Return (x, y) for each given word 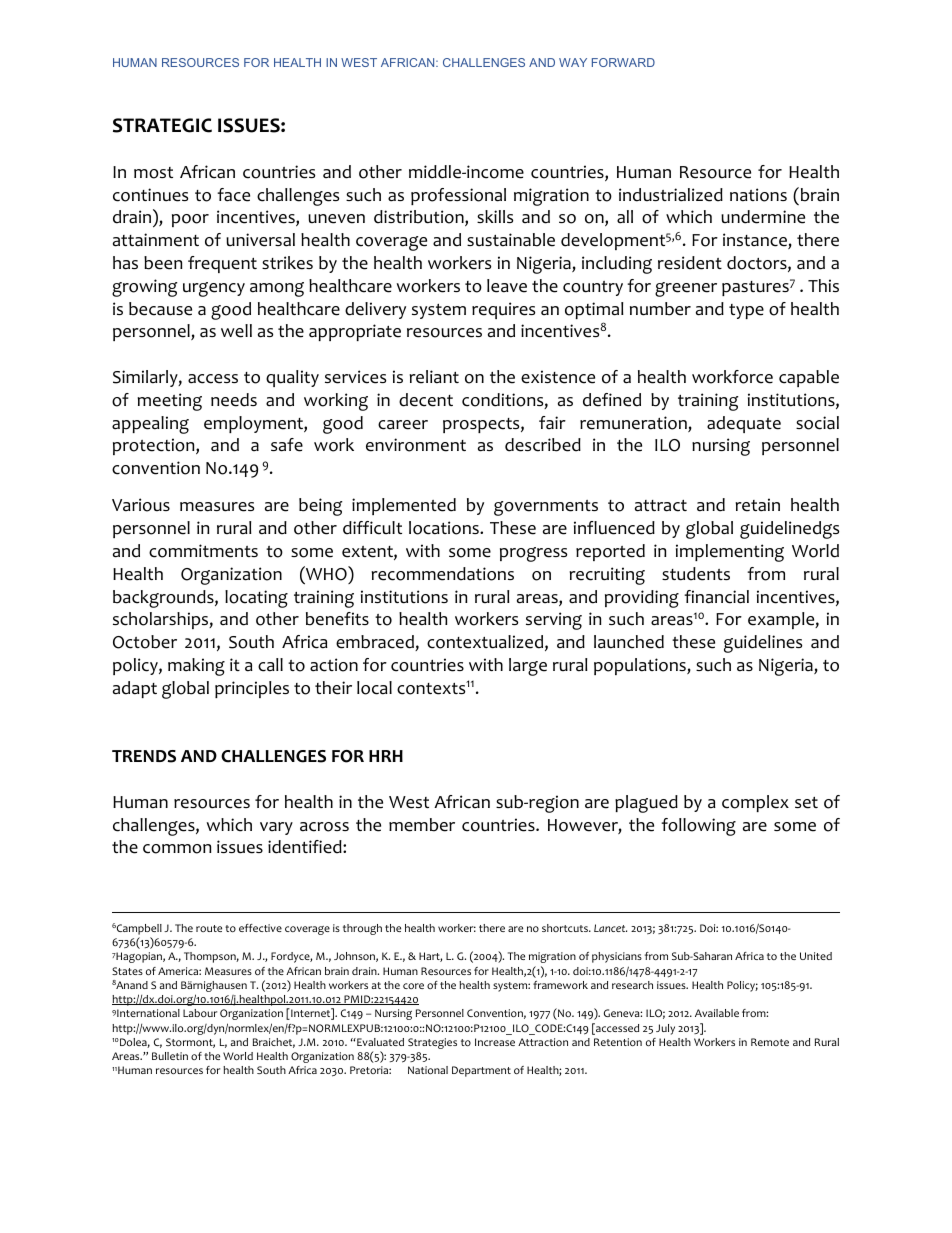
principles (252, 689)
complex (755, 803)
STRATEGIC (162, 125)
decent (426, 400)
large (528, 667)
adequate (744, 424)
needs (234, 400)
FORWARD (623, 62)
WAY (573, 62)
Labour (200, 1013)
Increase (495, 1042)
